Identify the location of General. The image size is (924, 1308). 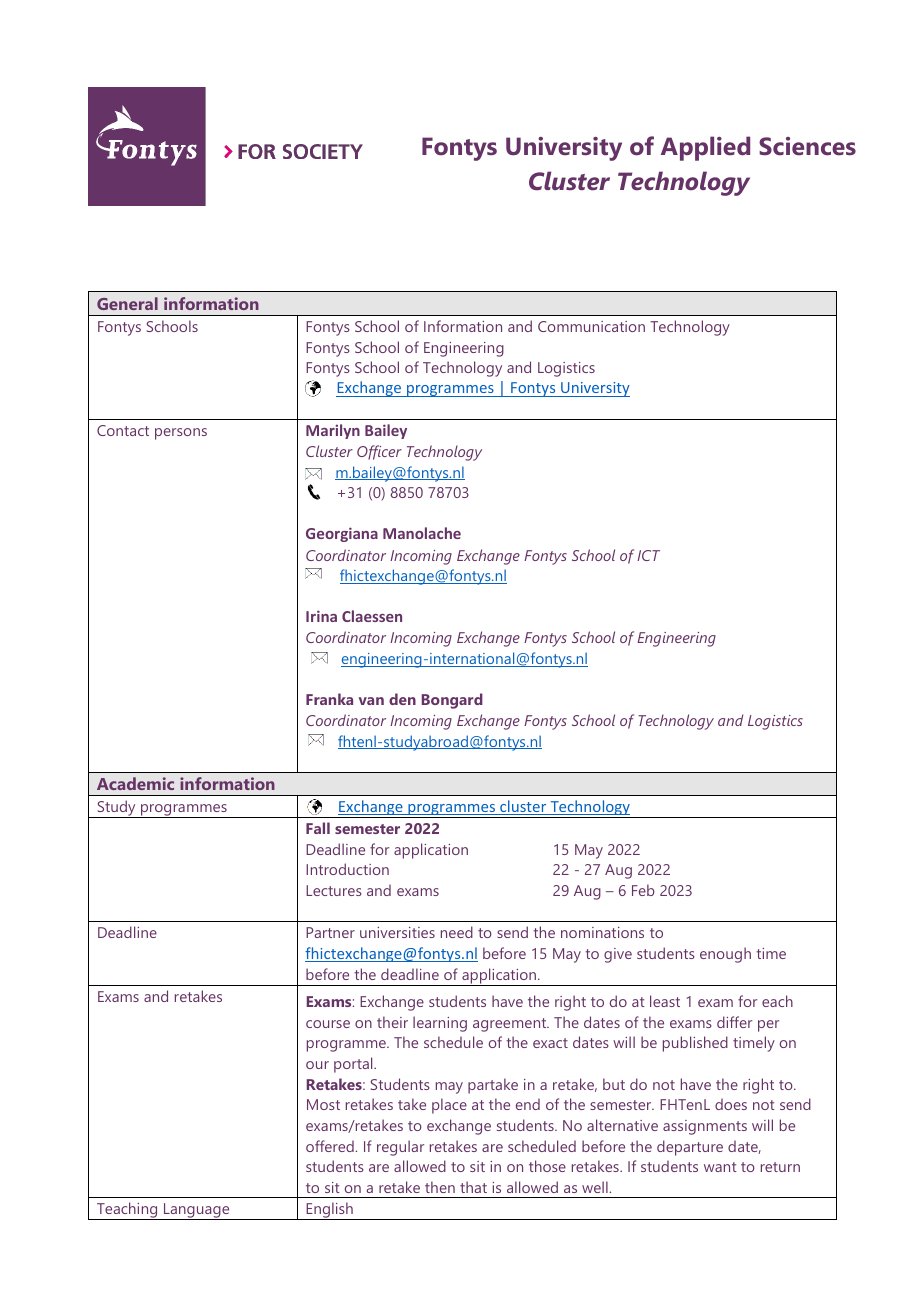
(127, 303).
